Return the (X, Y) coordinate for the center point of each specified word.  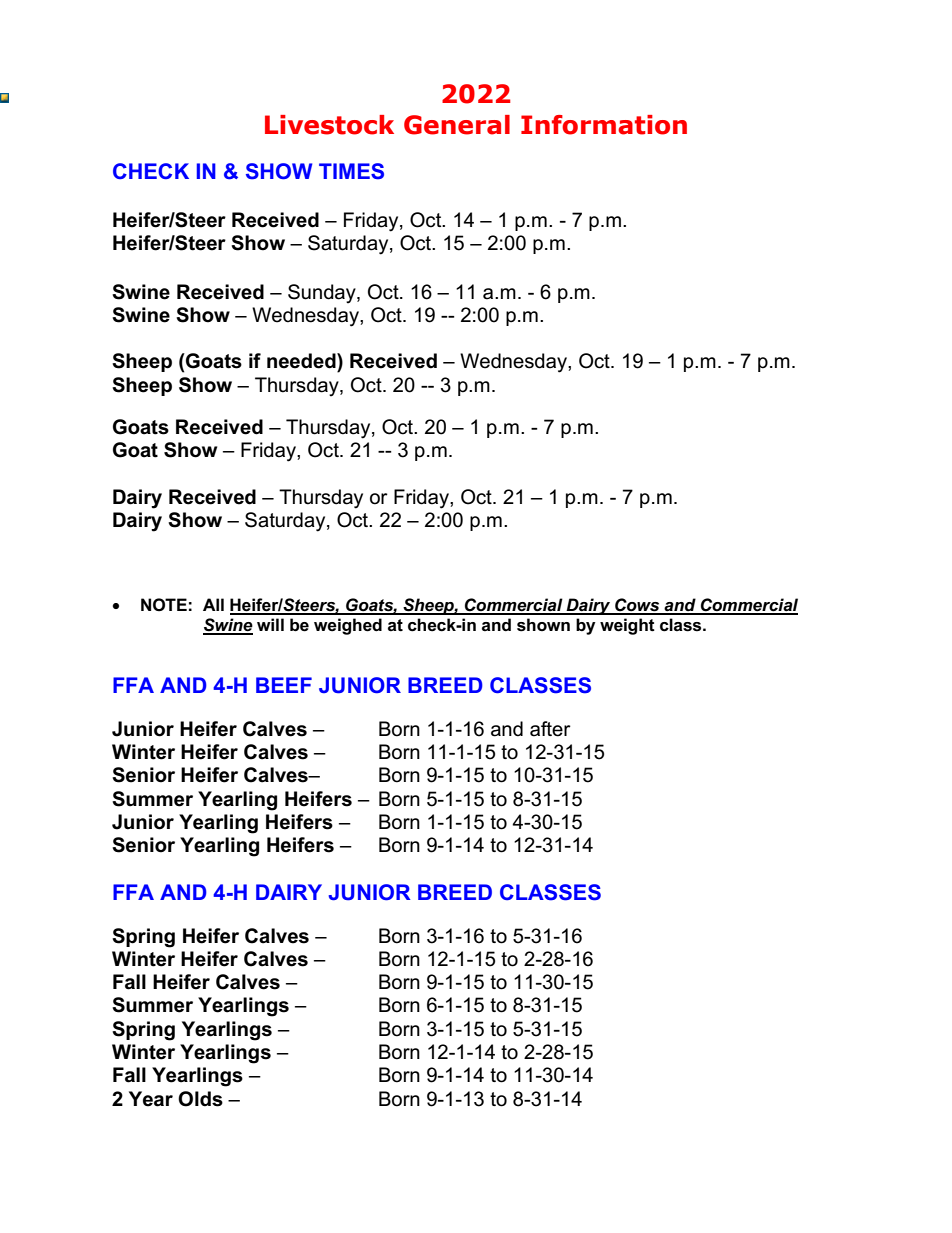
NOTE (164, 604)
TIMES (351, 171)
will (270, 624)
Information (604, 125)
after (550, 729)
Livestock (329, 125)
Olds (200, 1099)
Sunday (323, 294)
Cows (637, 606)
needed (302, 361)
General (457, 125)
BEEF (284, 685)
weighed (348, 626)
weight (627, 626)
